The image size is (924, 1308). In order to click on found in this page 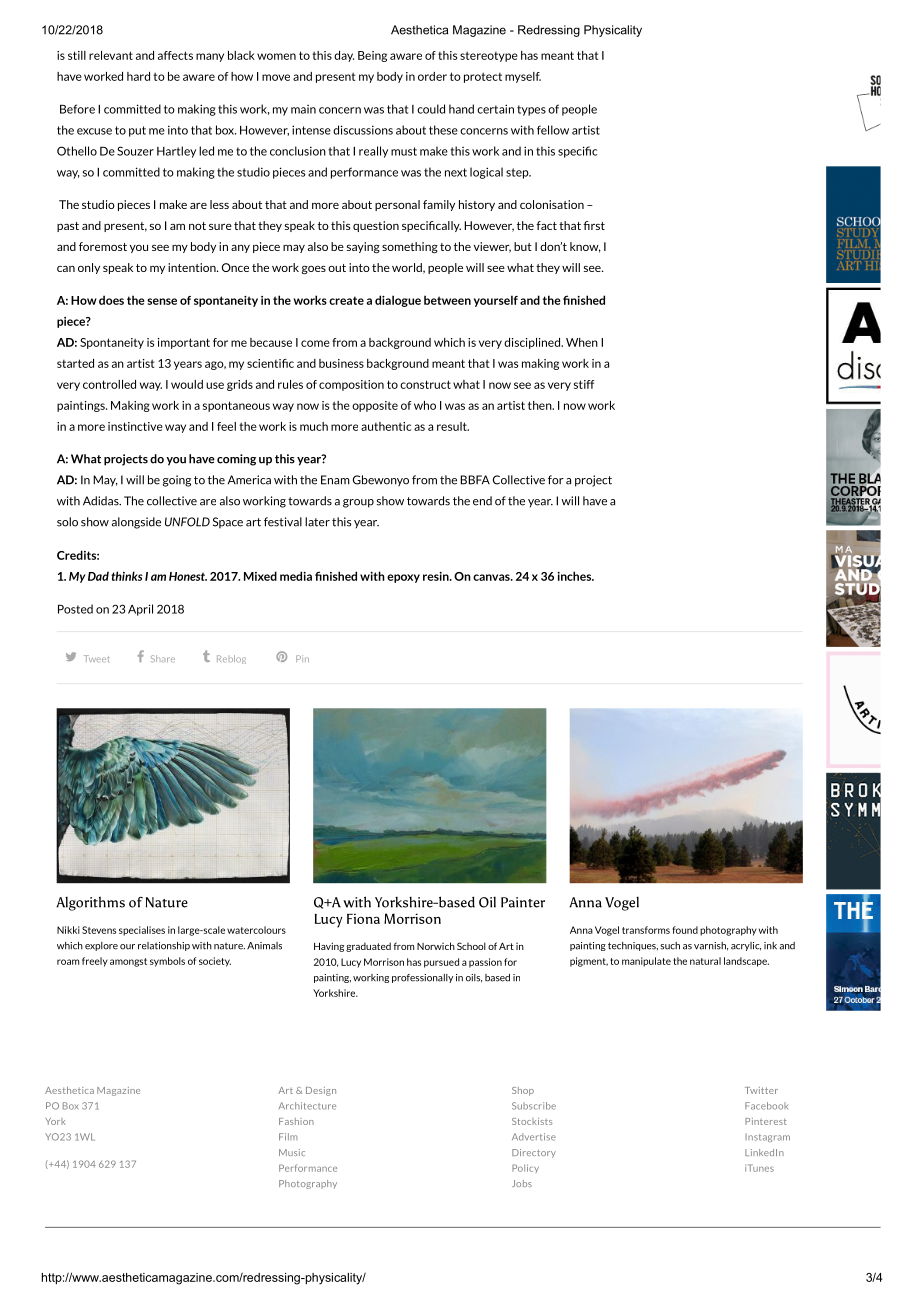, I will do `click(685, 930)`.
